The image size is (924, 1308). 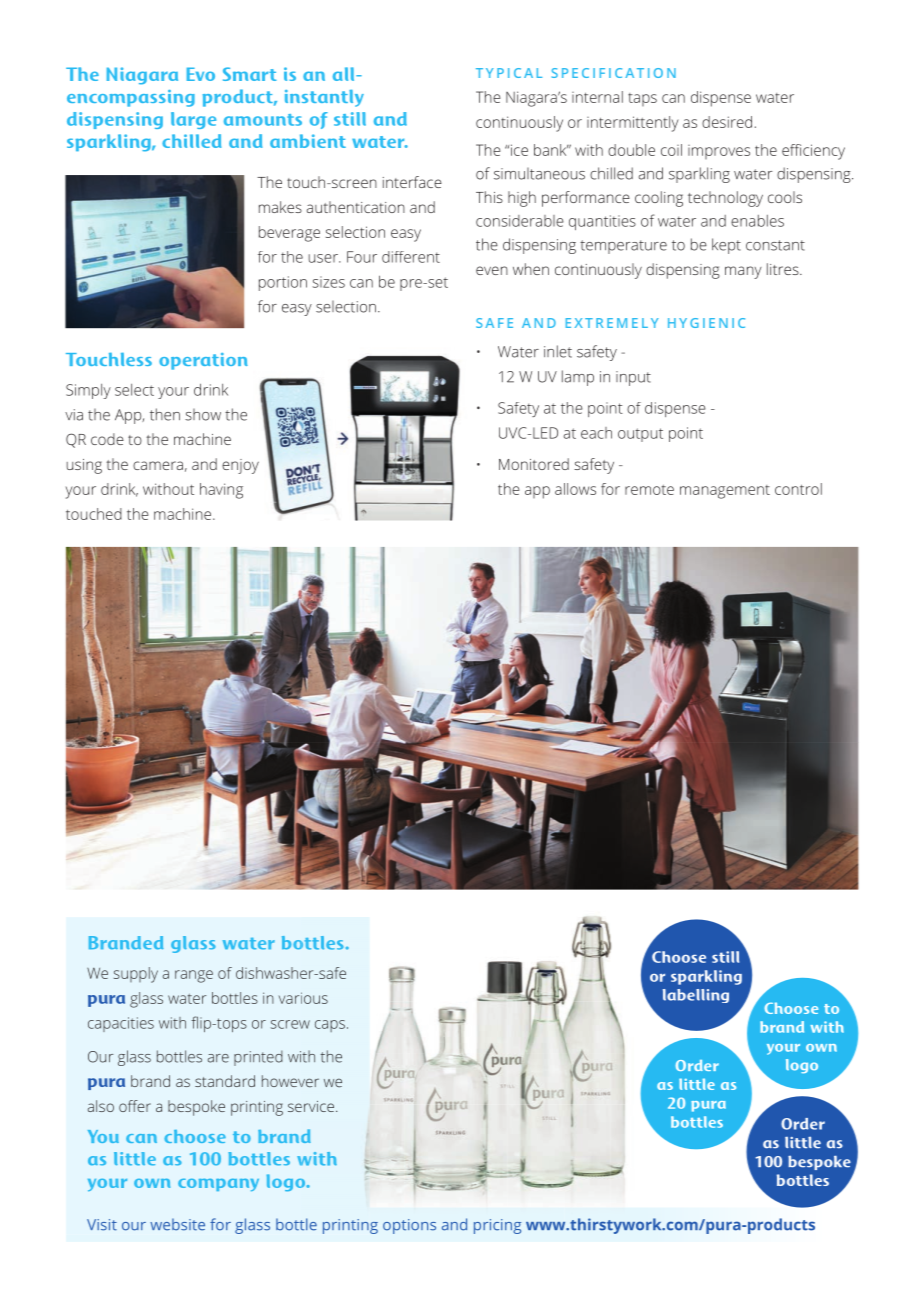 What do you see at coordinates (497, 1226) in the screenshot?
I see `pricing` at bounding box center [497, 1226].
